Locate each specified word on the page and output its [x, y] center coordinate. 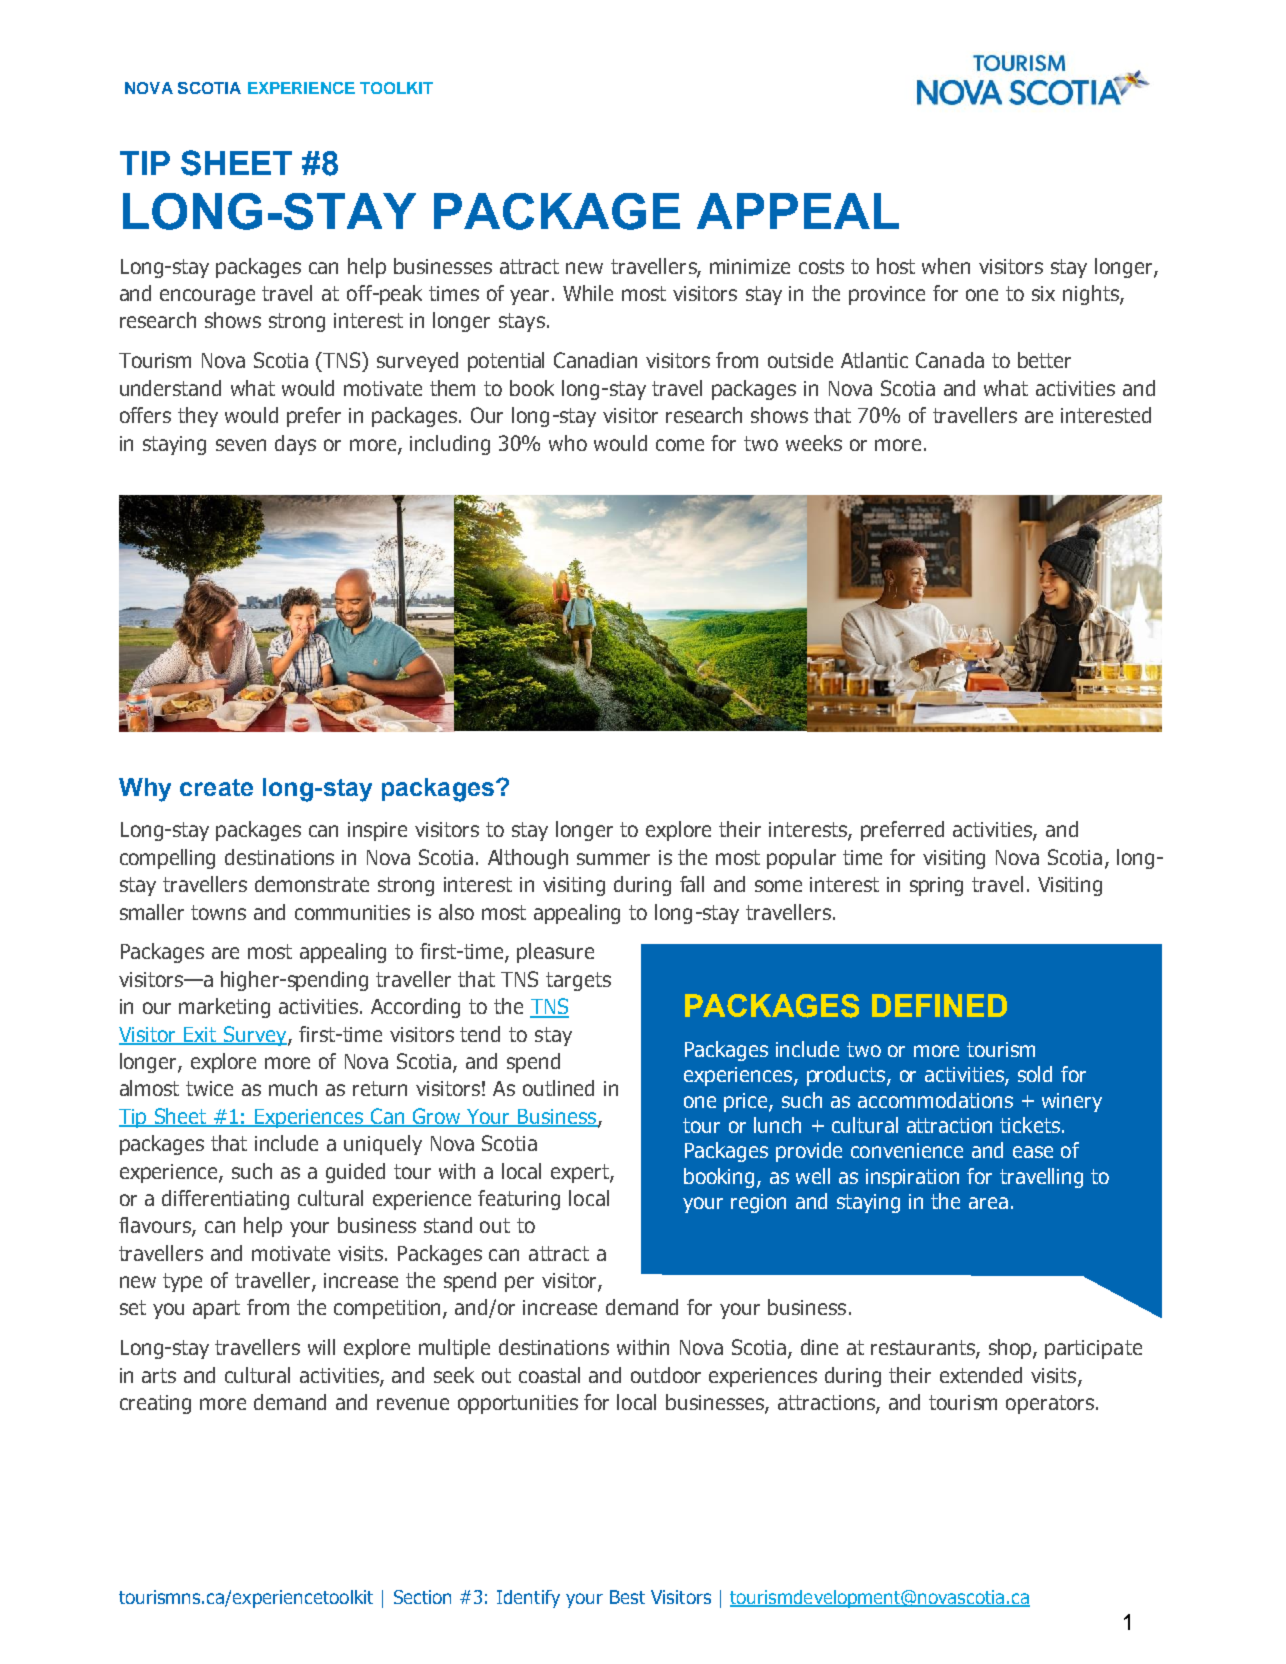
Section [422, 1597]
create [216, 787]
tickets [1030, 1125]
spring [936, 886]
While [588, 293]
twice [209, 1088]
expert [581, 1173]
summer [613, 859]
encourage [207, 297]
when [946, 266]
